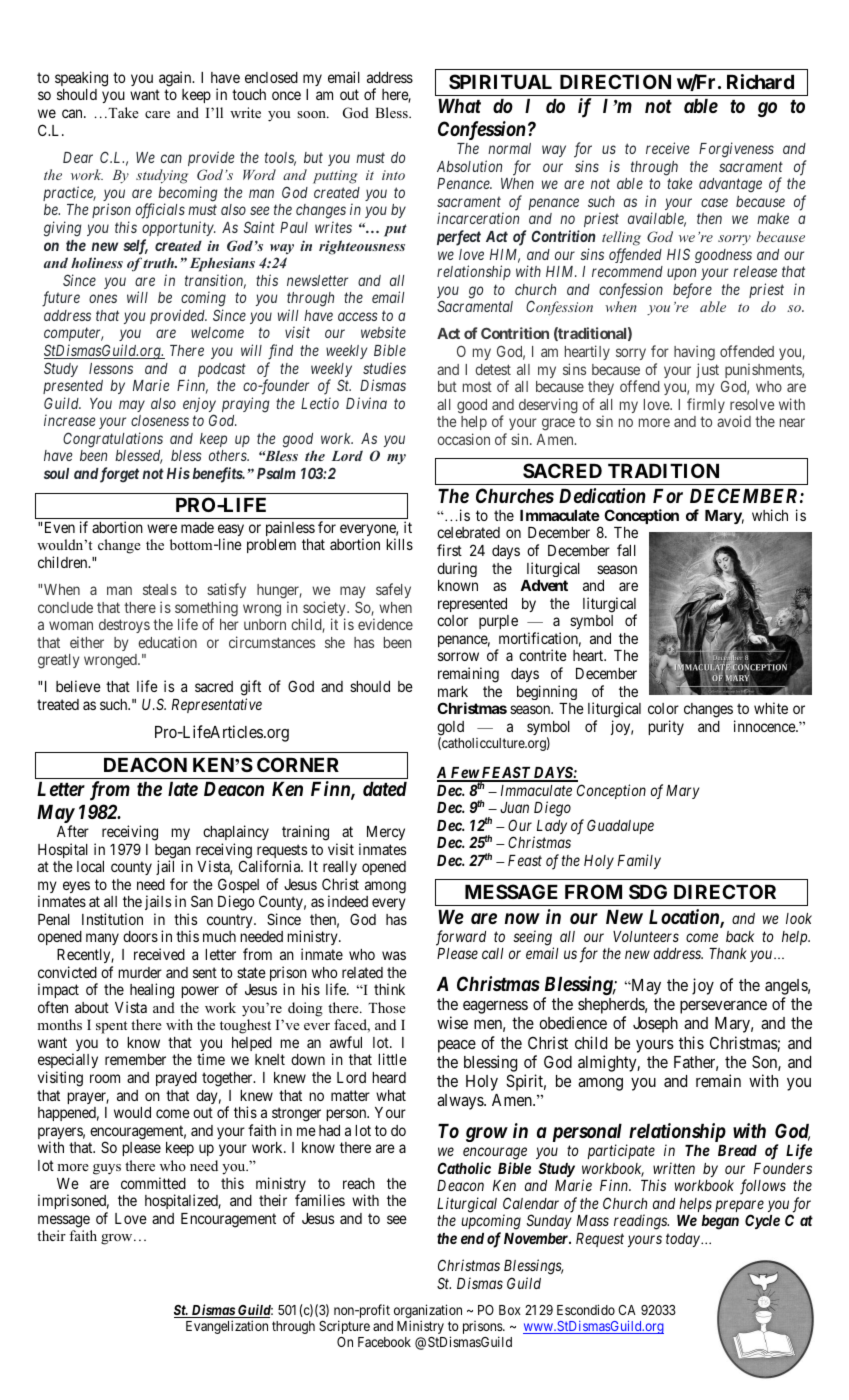 The image size is (849, 1400). What do you see at coordinates (160, 420) in the screenshot?
I see `closeness` at bounding box center [160, 420].
